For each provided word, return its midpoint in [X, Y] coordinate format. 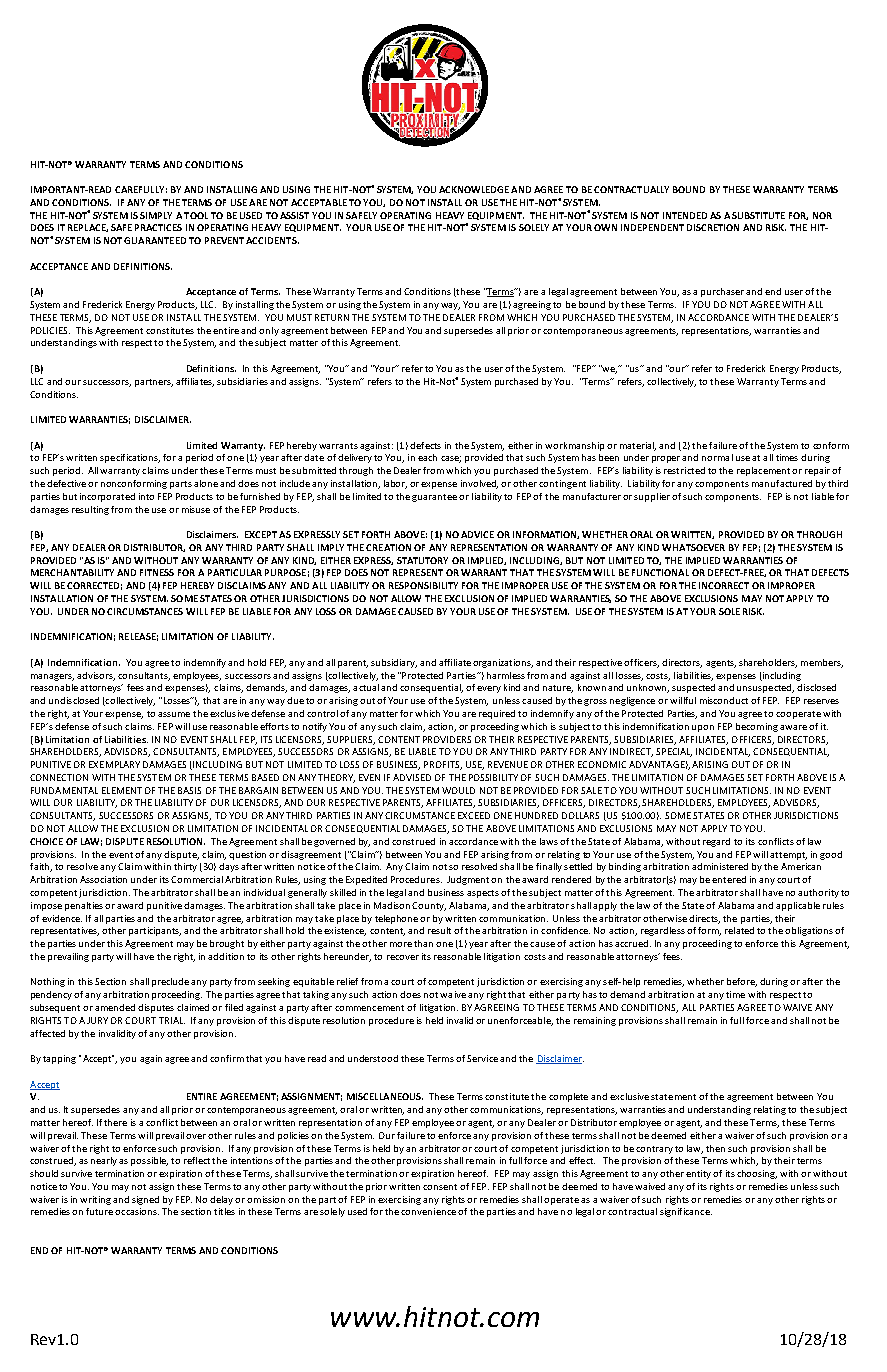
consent [440, 1187]
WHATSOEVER [693, 547]
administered [720, 866]
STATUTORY [422, 560]
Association [103, 879]
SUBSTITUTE [758, 215]
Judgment [468, 880]
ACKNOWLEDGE [474, 189]
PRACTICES [158, 227]
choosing [757, 1174]
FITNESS [157, 572]
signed [145, 1200]
